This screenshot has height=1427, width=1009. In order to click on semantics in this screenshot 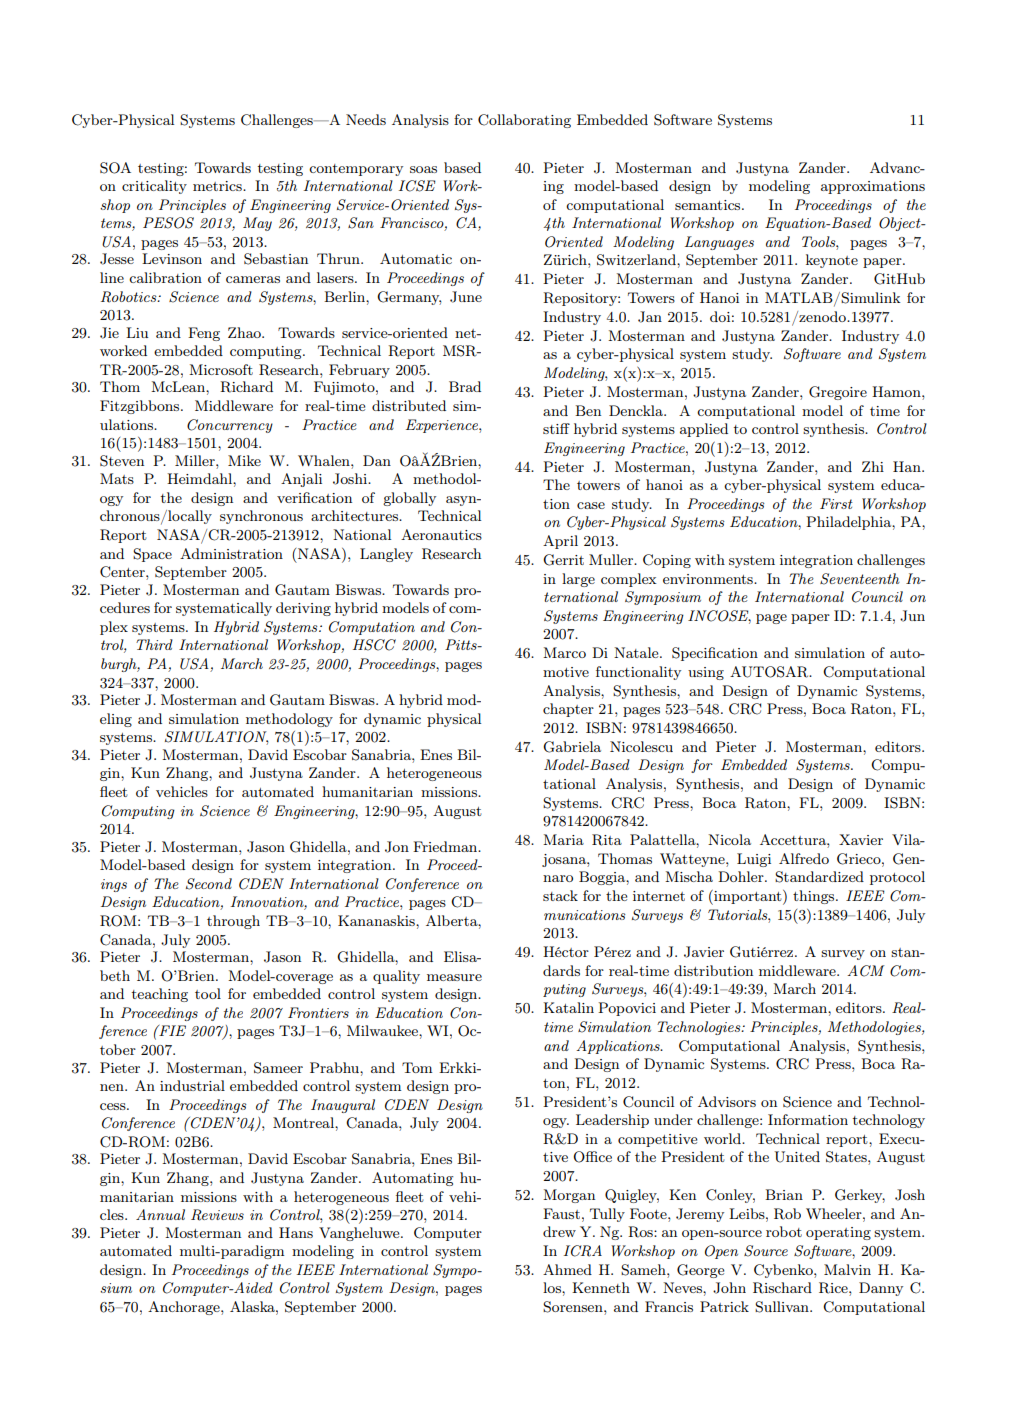, I will do `click(709, 205)`.
